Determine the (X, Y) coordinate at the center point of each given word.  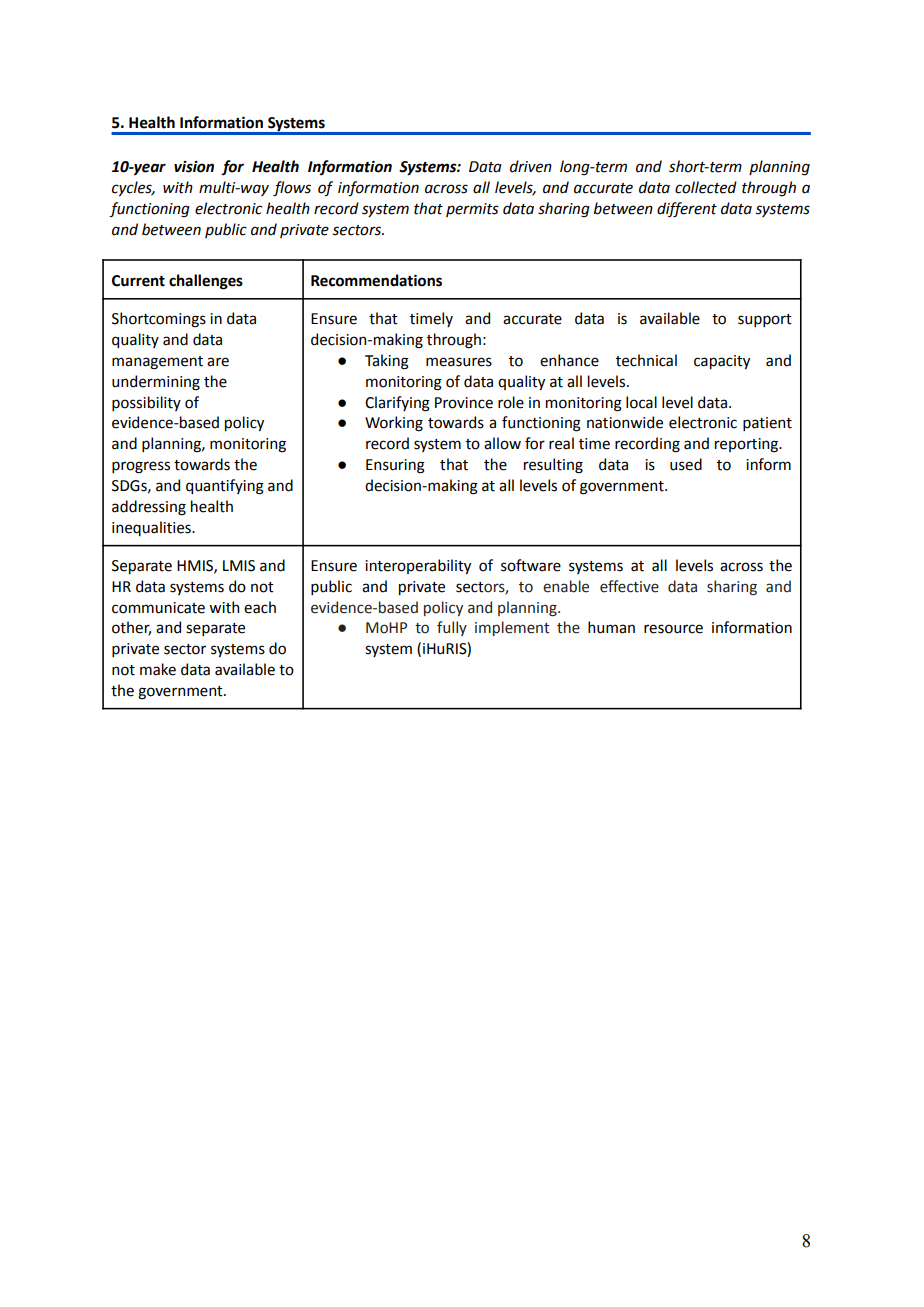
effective (629, 586)
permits (472, 210)
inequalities (152, 528)
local (641, 402)
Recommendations (376, 280)
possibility (146, 403)
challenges (206, 282)
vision (194, 167)
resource (673, 629)
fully (452, 628)
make (158, 669)
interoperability (418, 566)
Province (464, 403)
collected (706, 187)
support (765, 320)
